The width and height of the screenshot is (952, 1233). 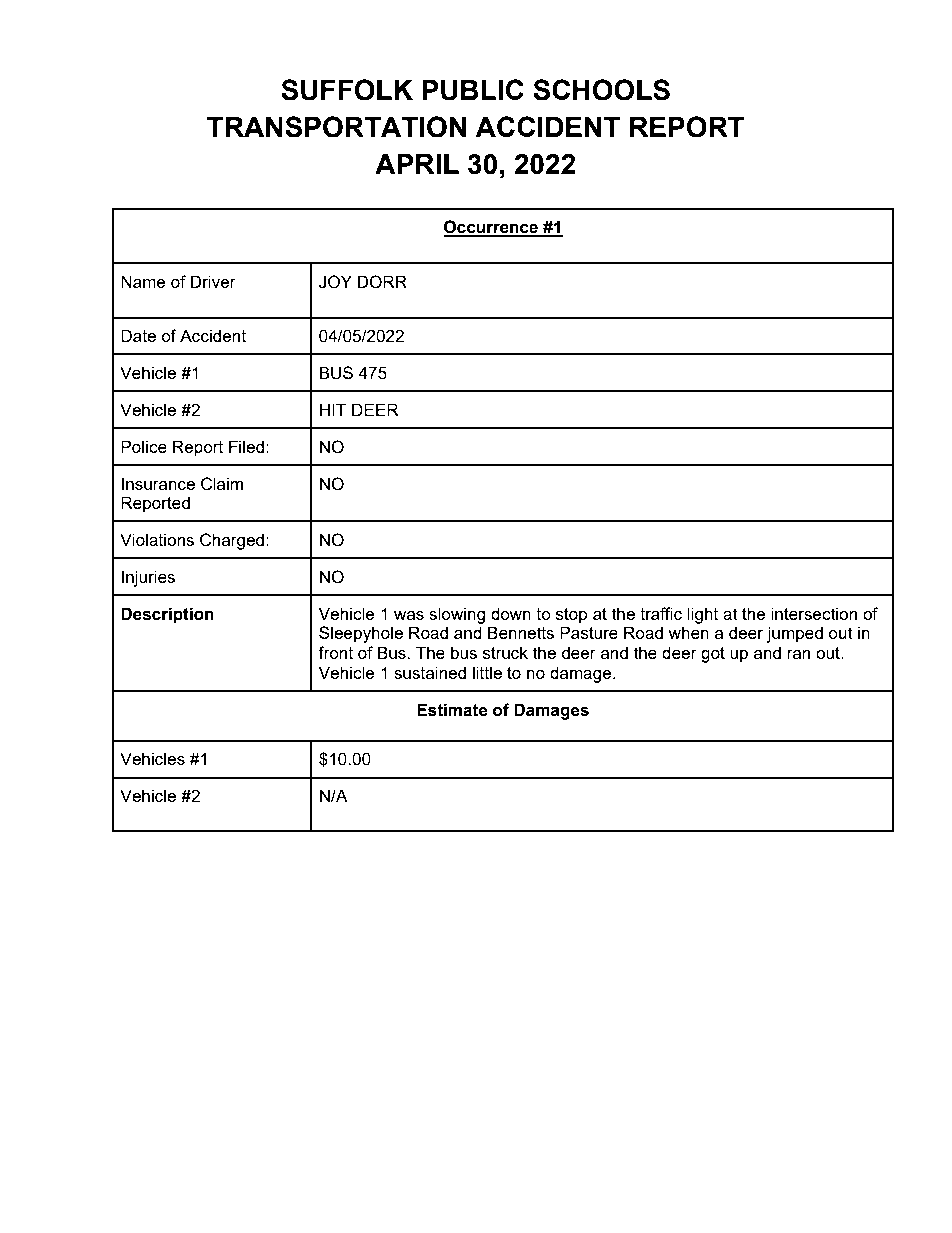 I want to click on Injuries, so click(x=148, y=578).
